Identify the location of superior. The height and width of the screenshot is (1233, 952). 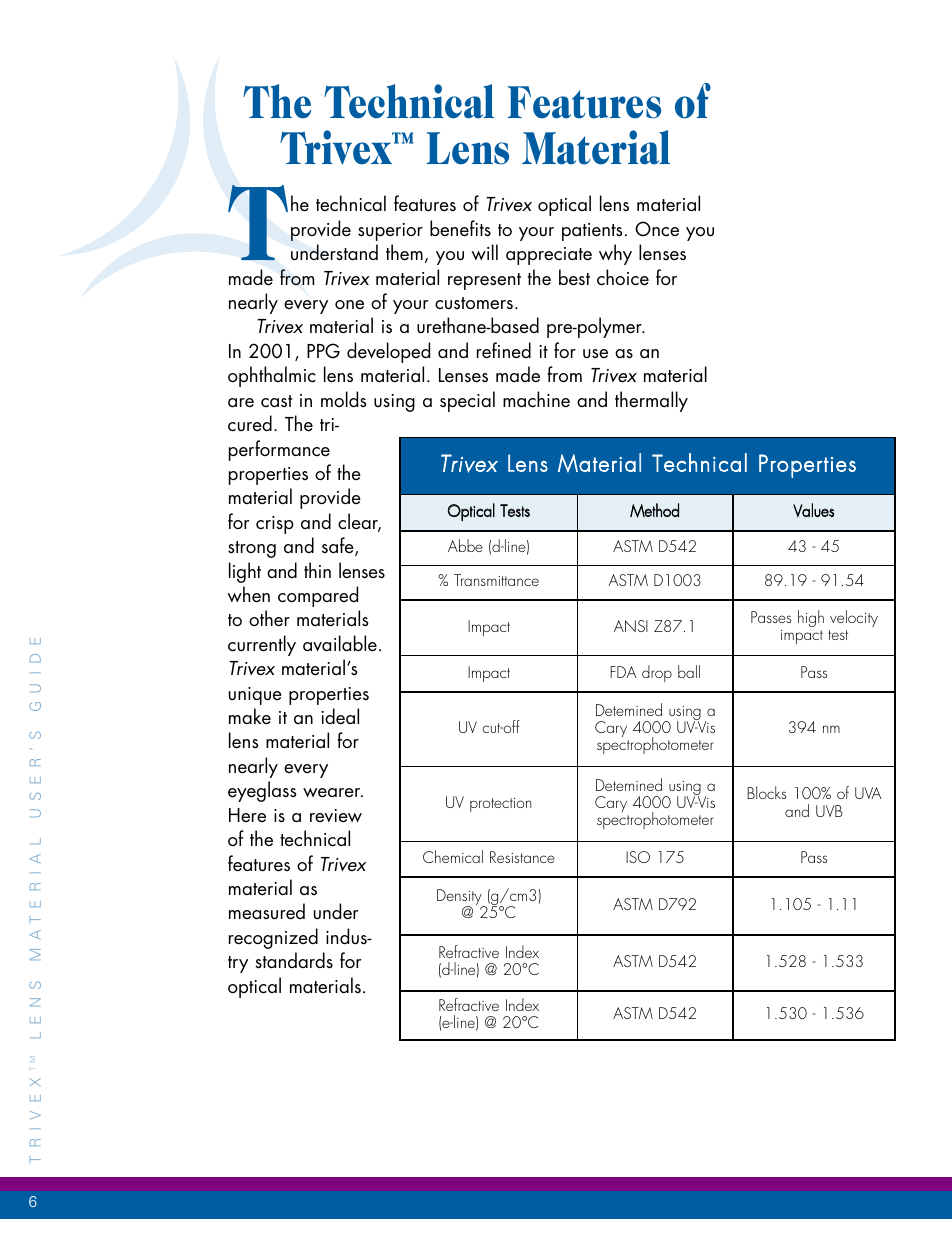
(390, 232).
